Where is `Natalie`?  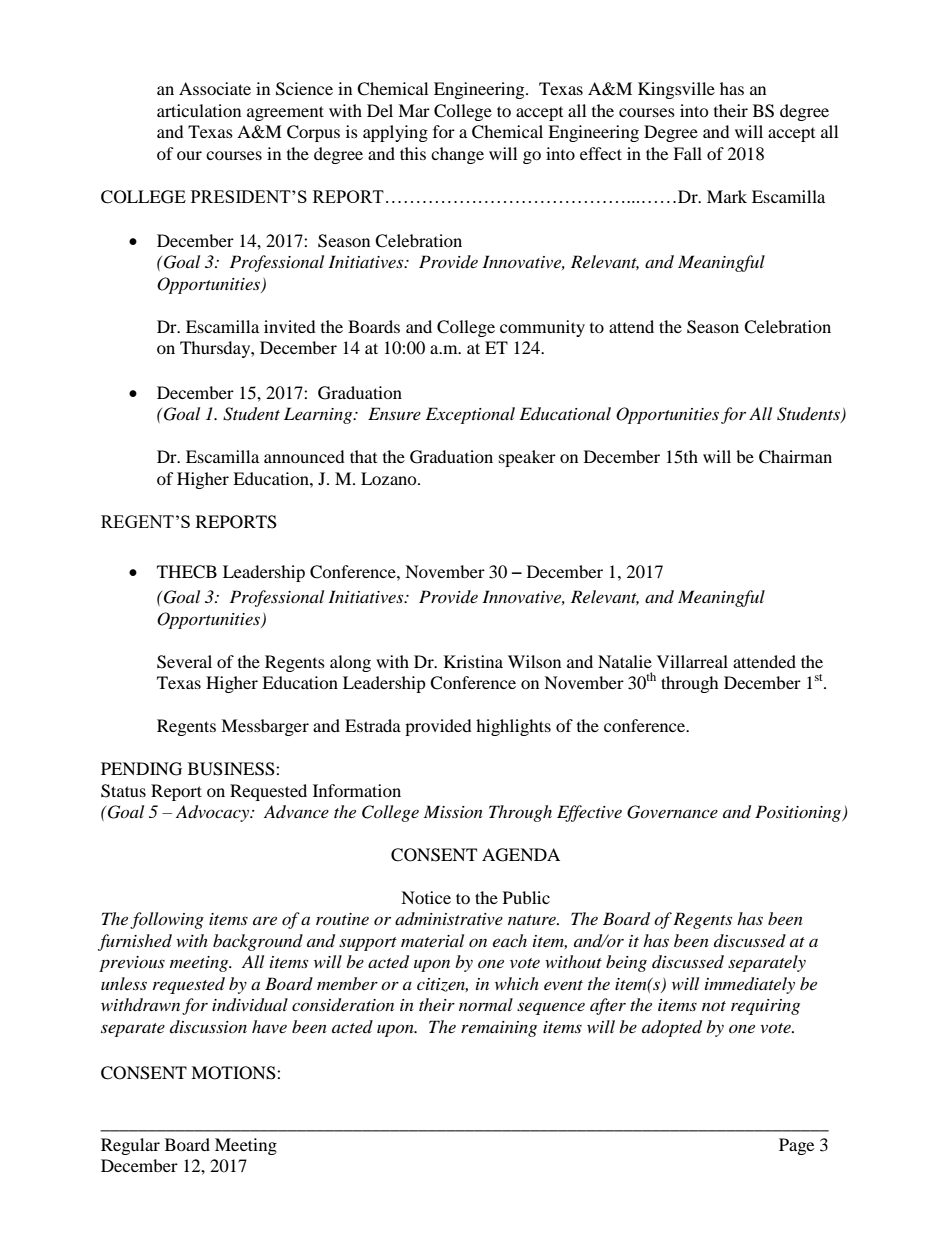
Natalie is located at coordinates (625, 661).
